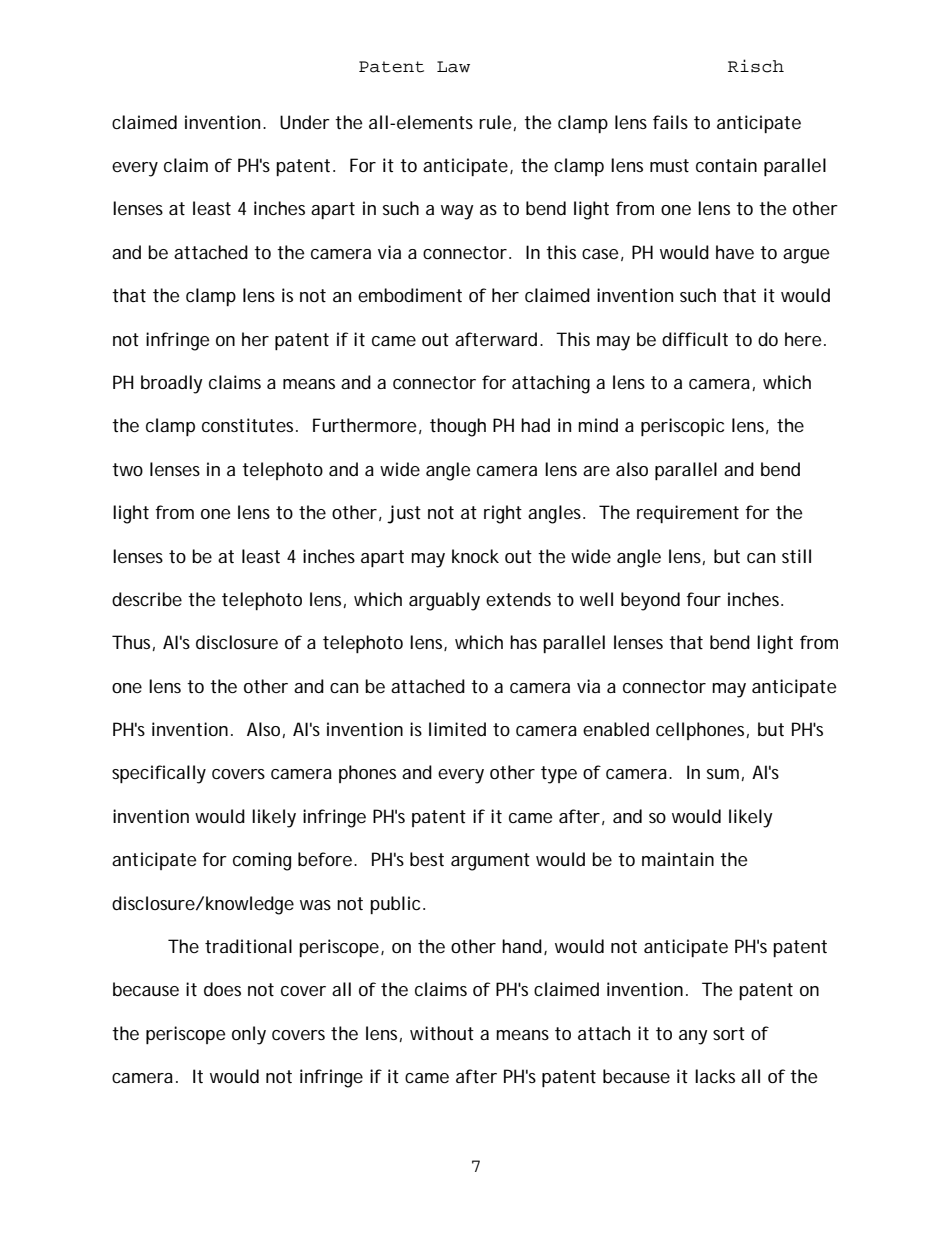 Image resolution: width=952 pixels, height=1233 pixels. Describe the element at coordinates (695, 339) in the document. I see `difficult` at that location.
